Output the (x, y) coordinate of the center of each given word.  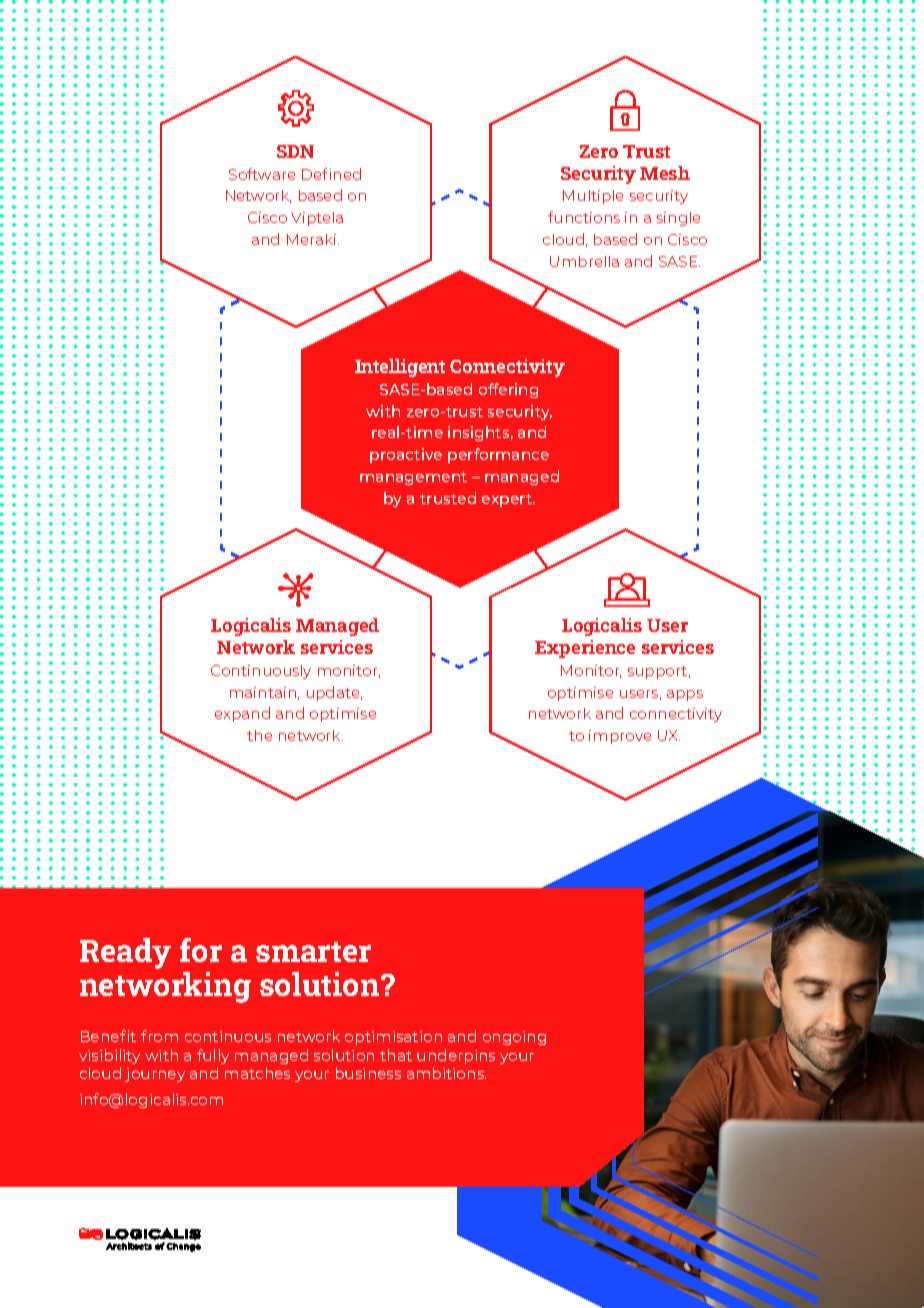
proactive (406, 455)
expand (242, 714)
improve (620, 737)
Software (262, 174)
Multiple (593, 197)
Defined (331, 174)
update (334, 693)
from (159, 1036)
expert (508, 500)
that (396, 1055)
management (413, 478)
